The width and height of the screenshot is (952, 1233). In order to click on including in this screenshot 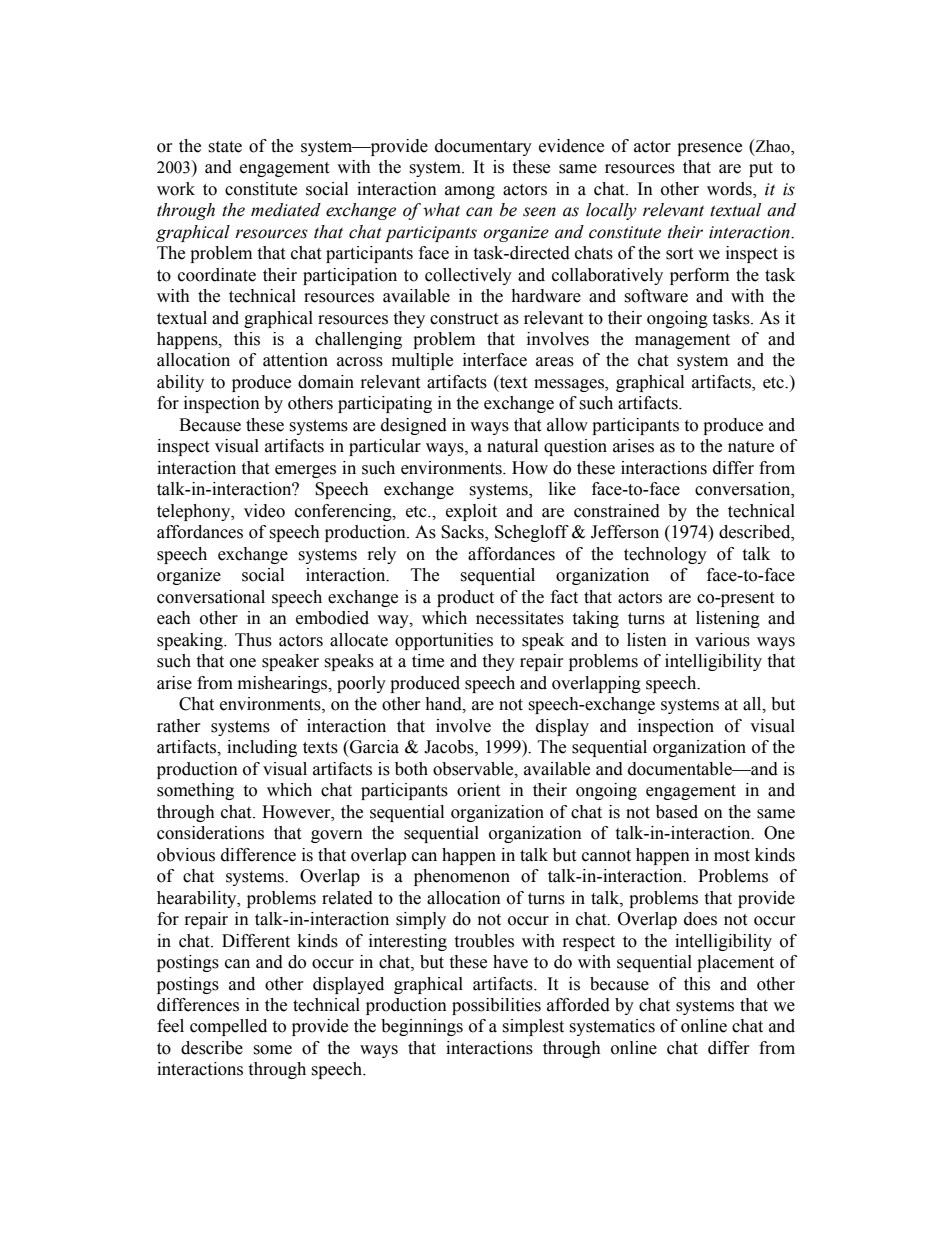, I will do `click(262, 748)`.
